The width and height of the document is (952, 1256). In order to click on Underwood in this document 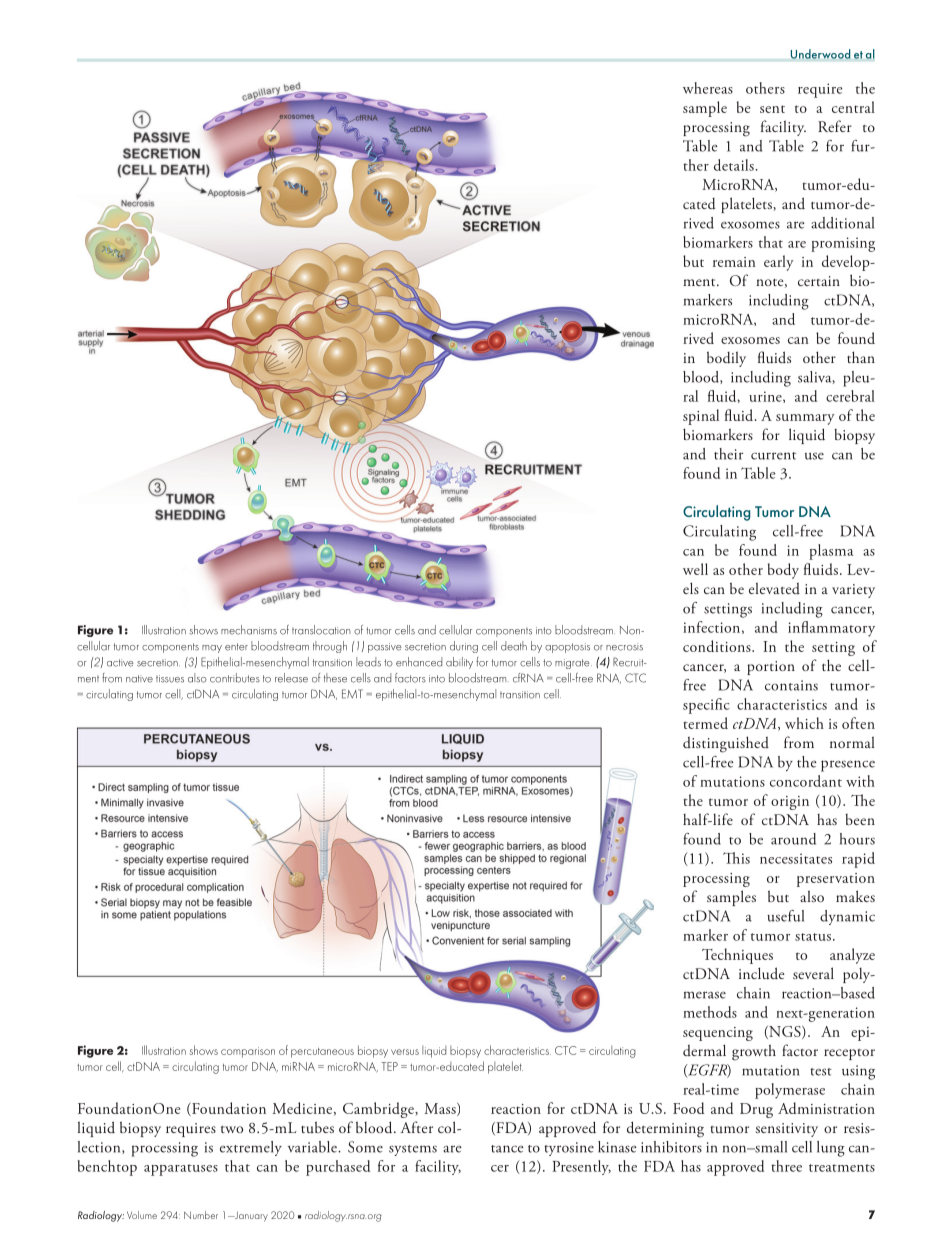, I will do `click(820, 54)`.
